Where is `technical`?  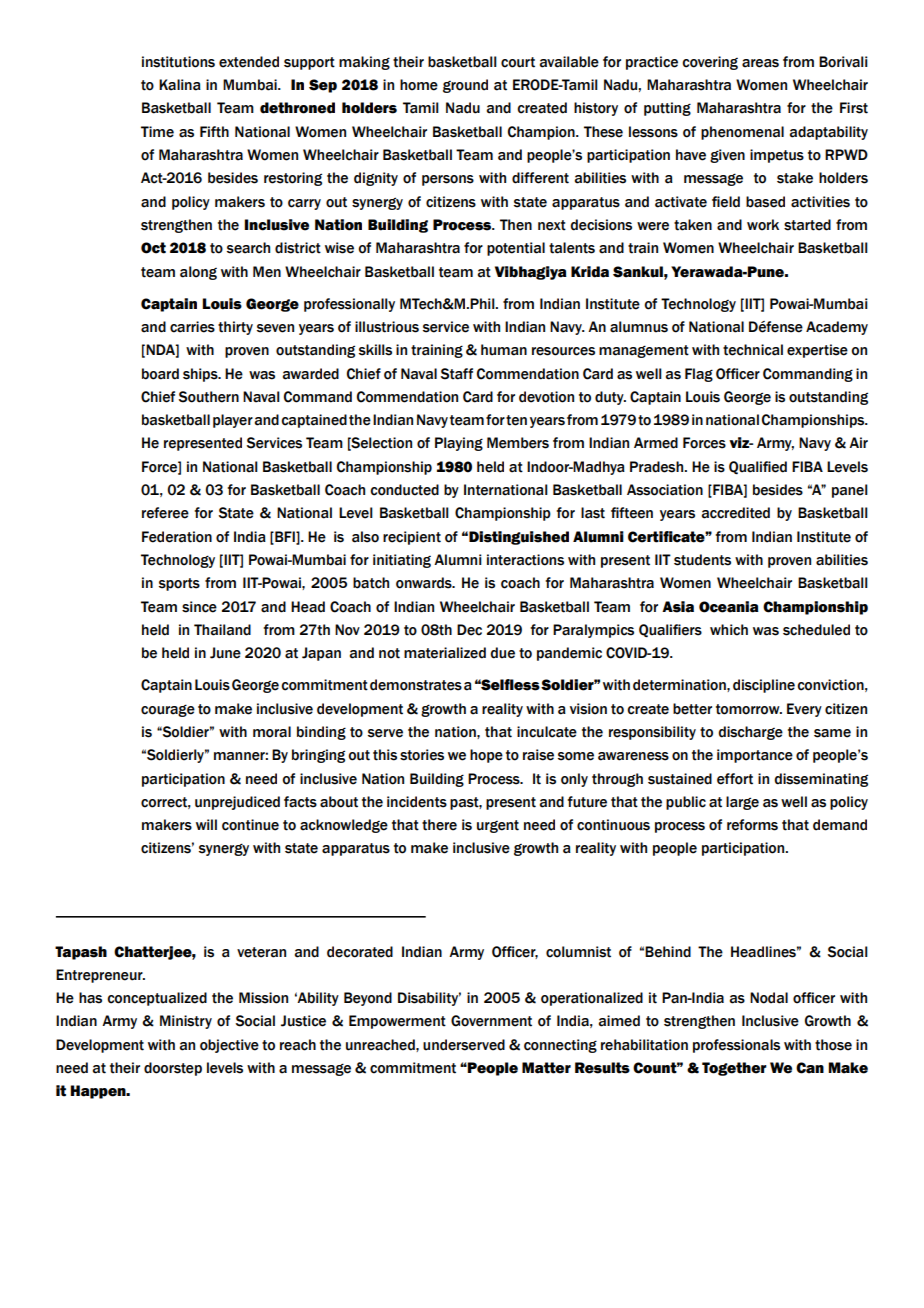
technical is located at coordinates (753, 350).
